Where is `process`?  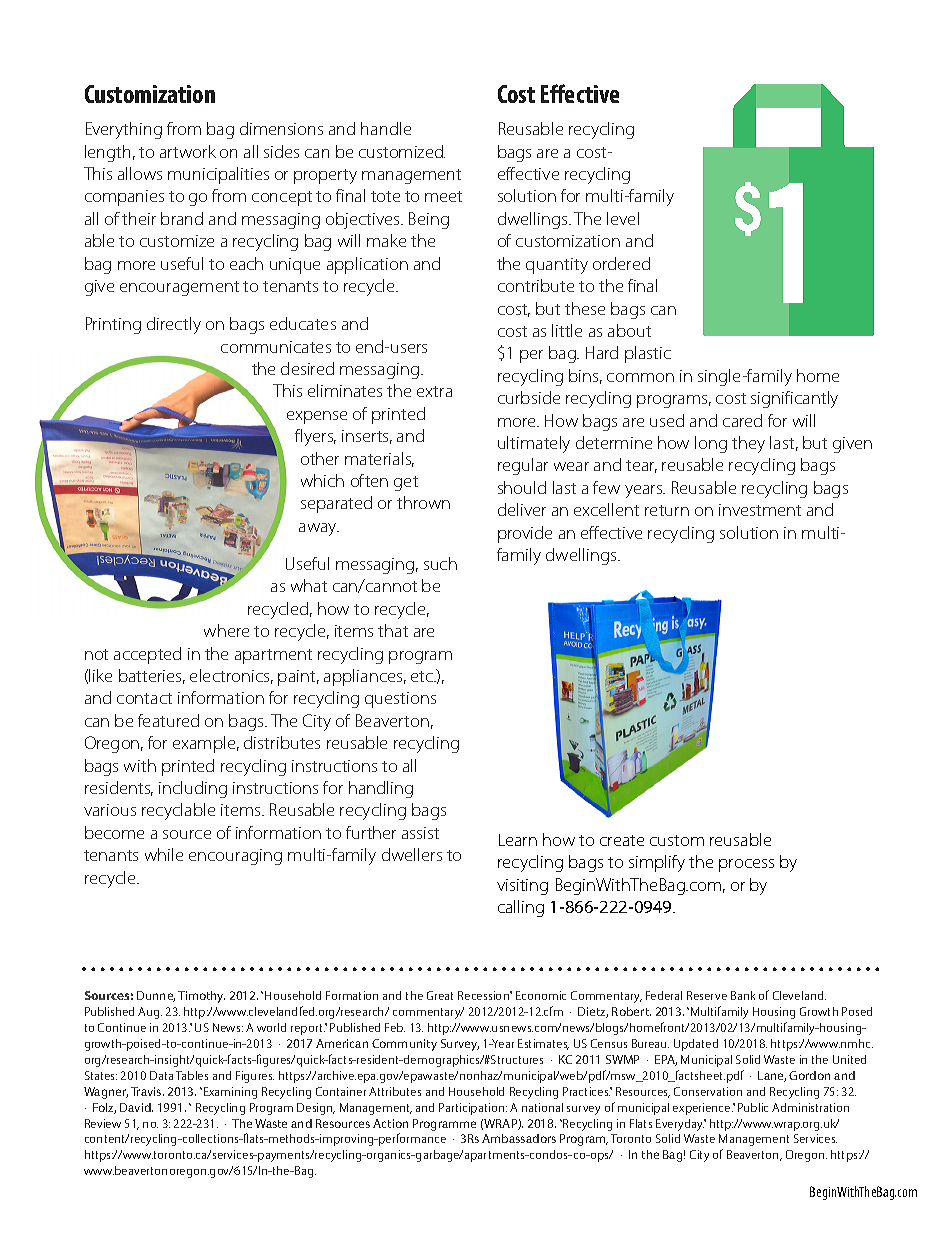 process is located at coordinates (746, 865).
